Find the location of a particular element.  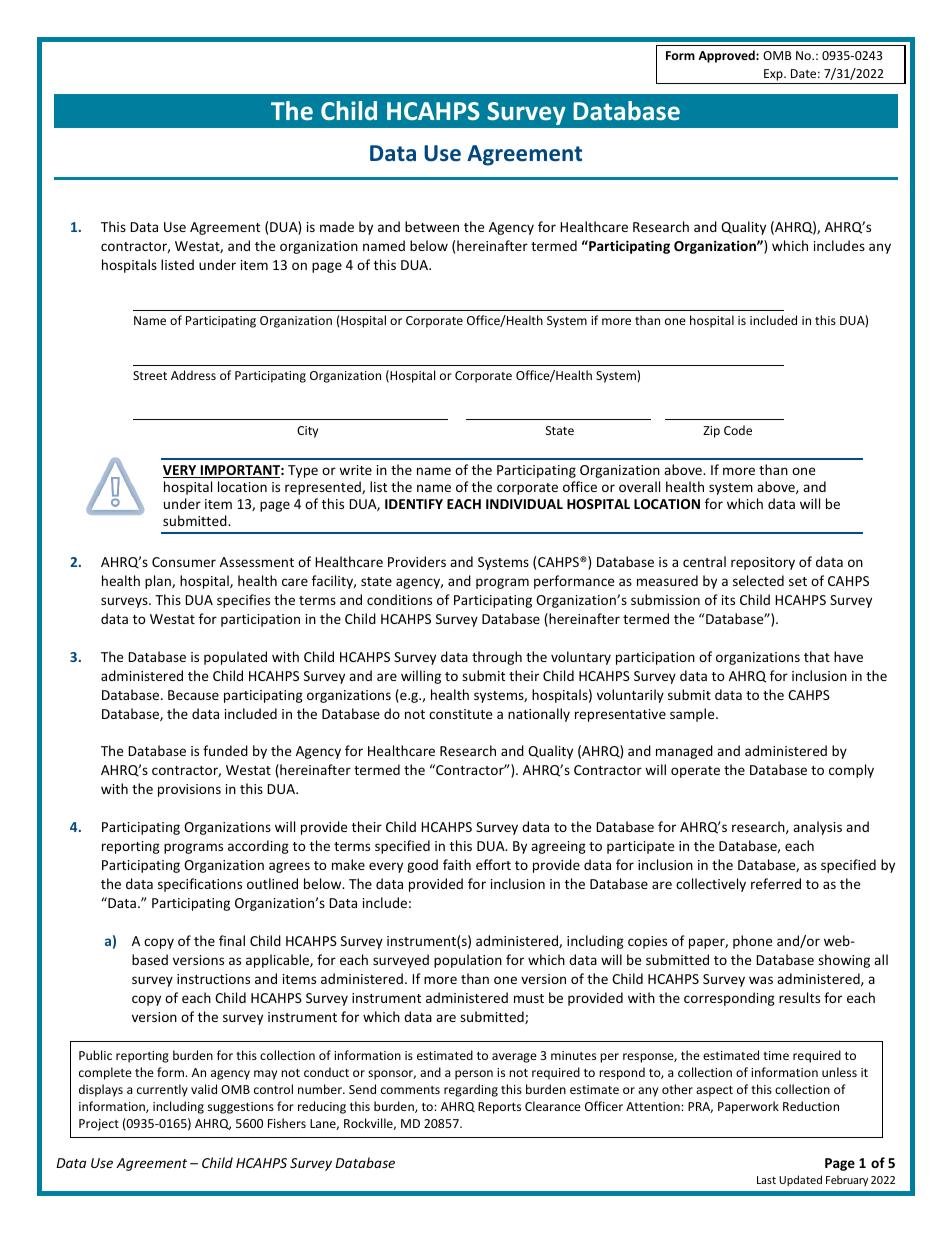

populated is located at coordinates (235, 658).
